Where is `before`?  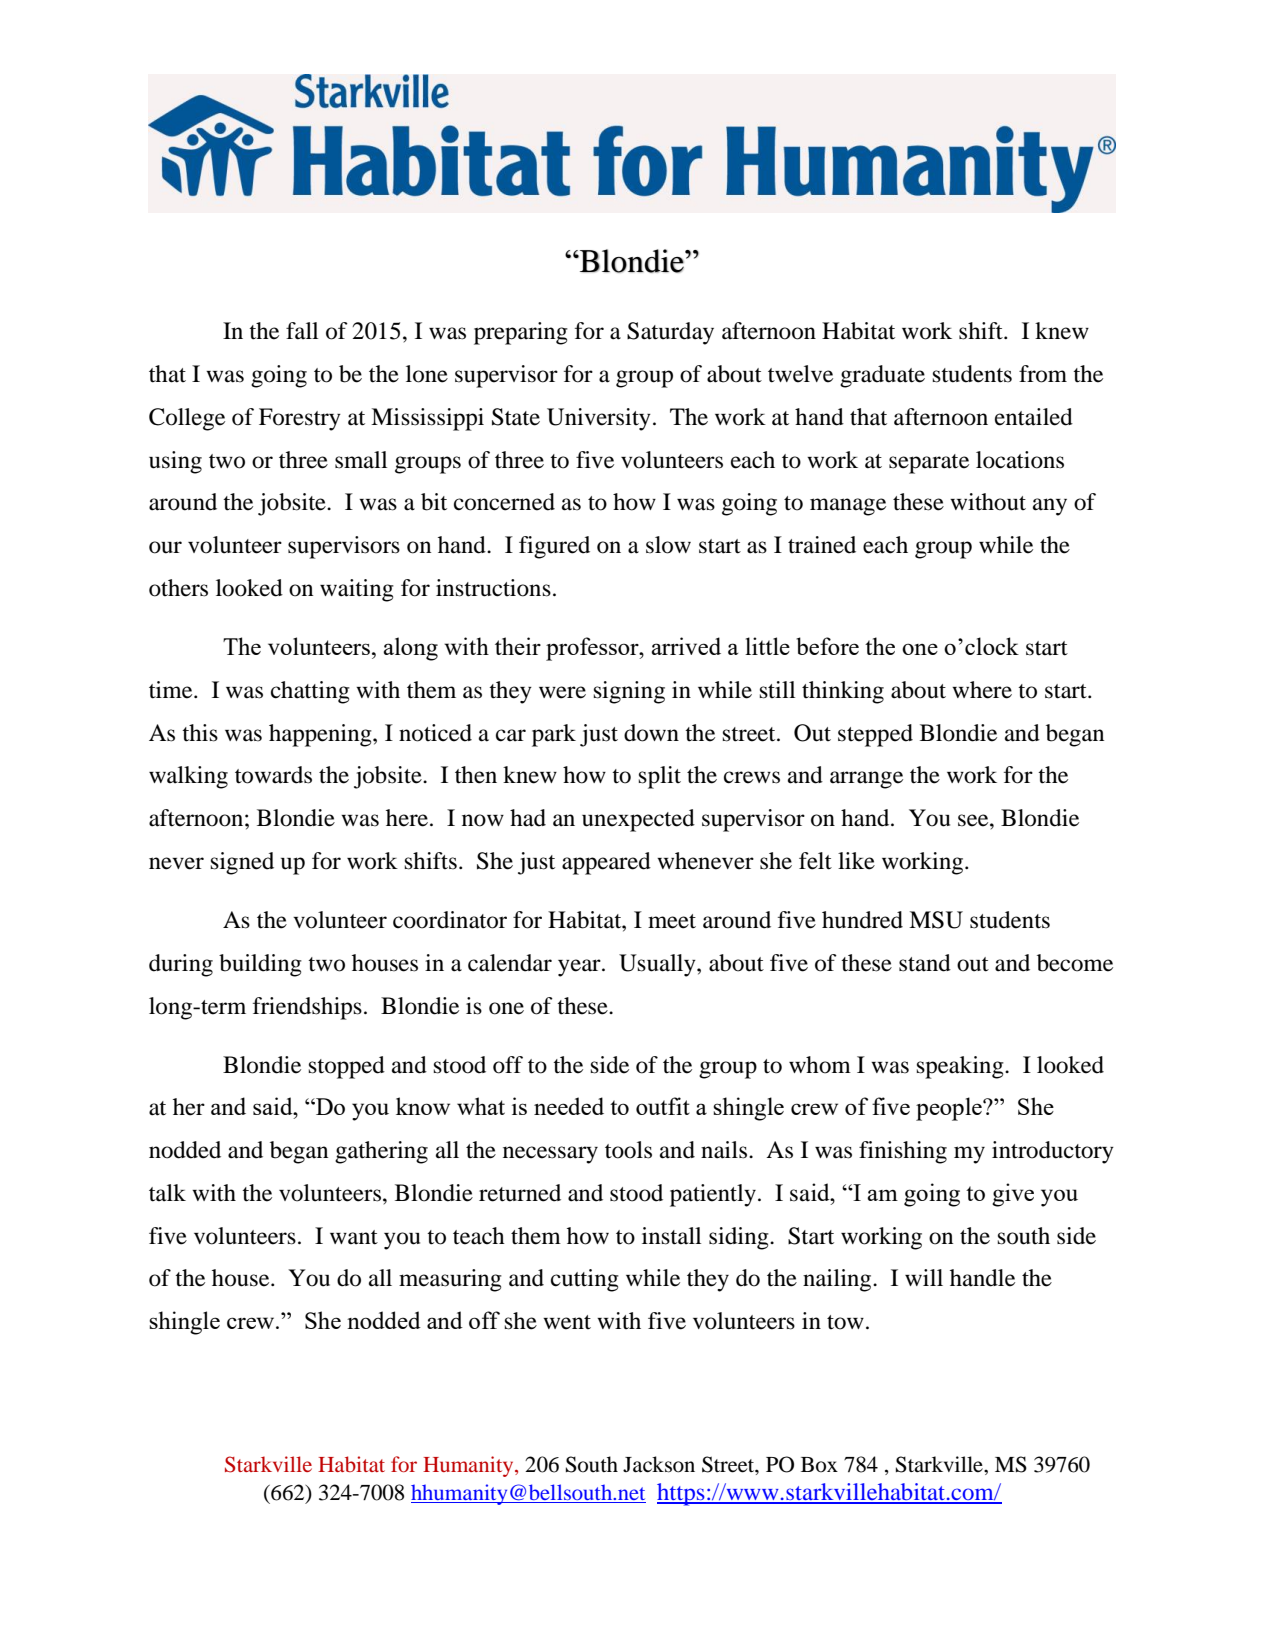 before is located at coordinates (827, 646).
